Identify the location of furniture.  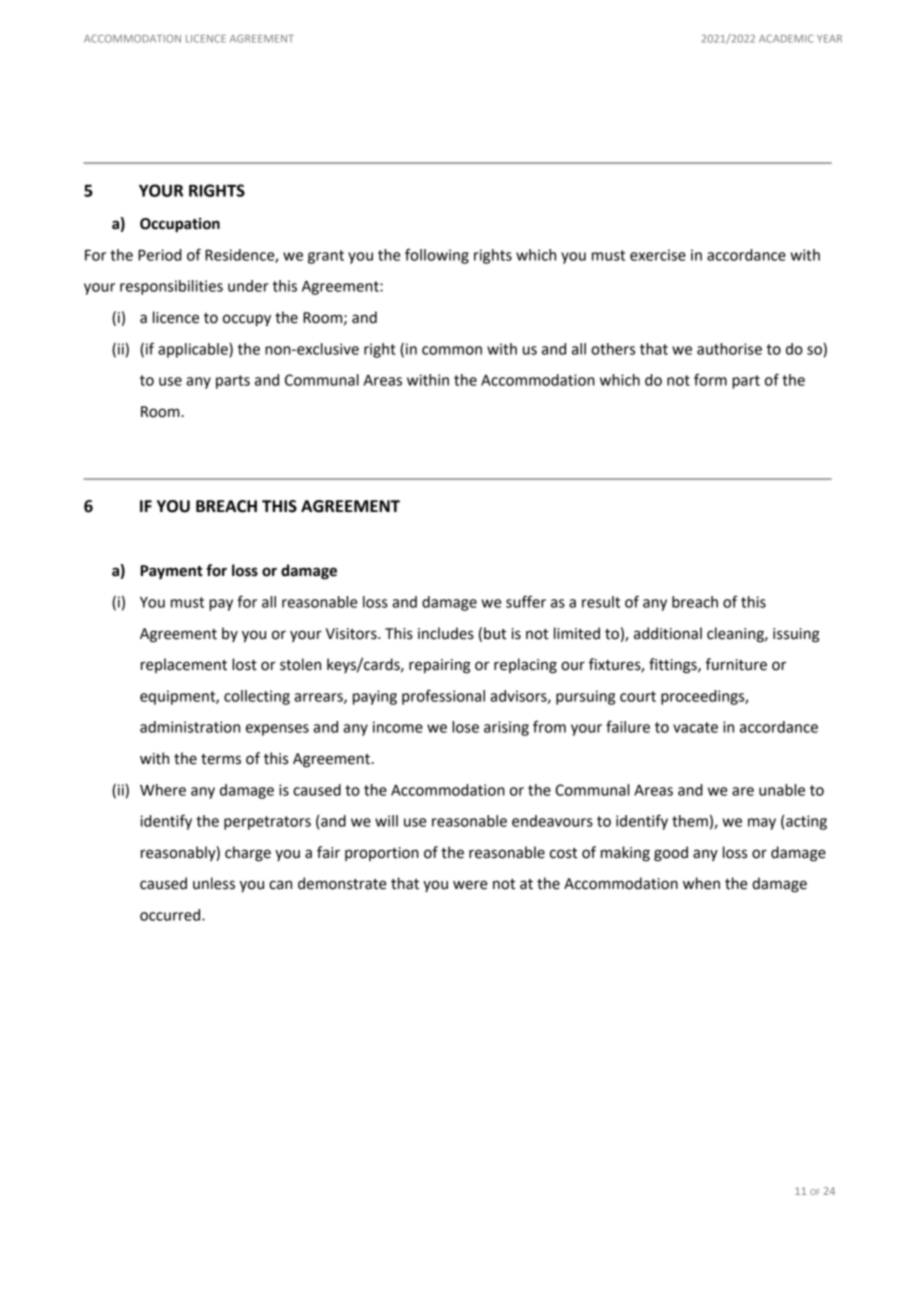
(736, 664).
